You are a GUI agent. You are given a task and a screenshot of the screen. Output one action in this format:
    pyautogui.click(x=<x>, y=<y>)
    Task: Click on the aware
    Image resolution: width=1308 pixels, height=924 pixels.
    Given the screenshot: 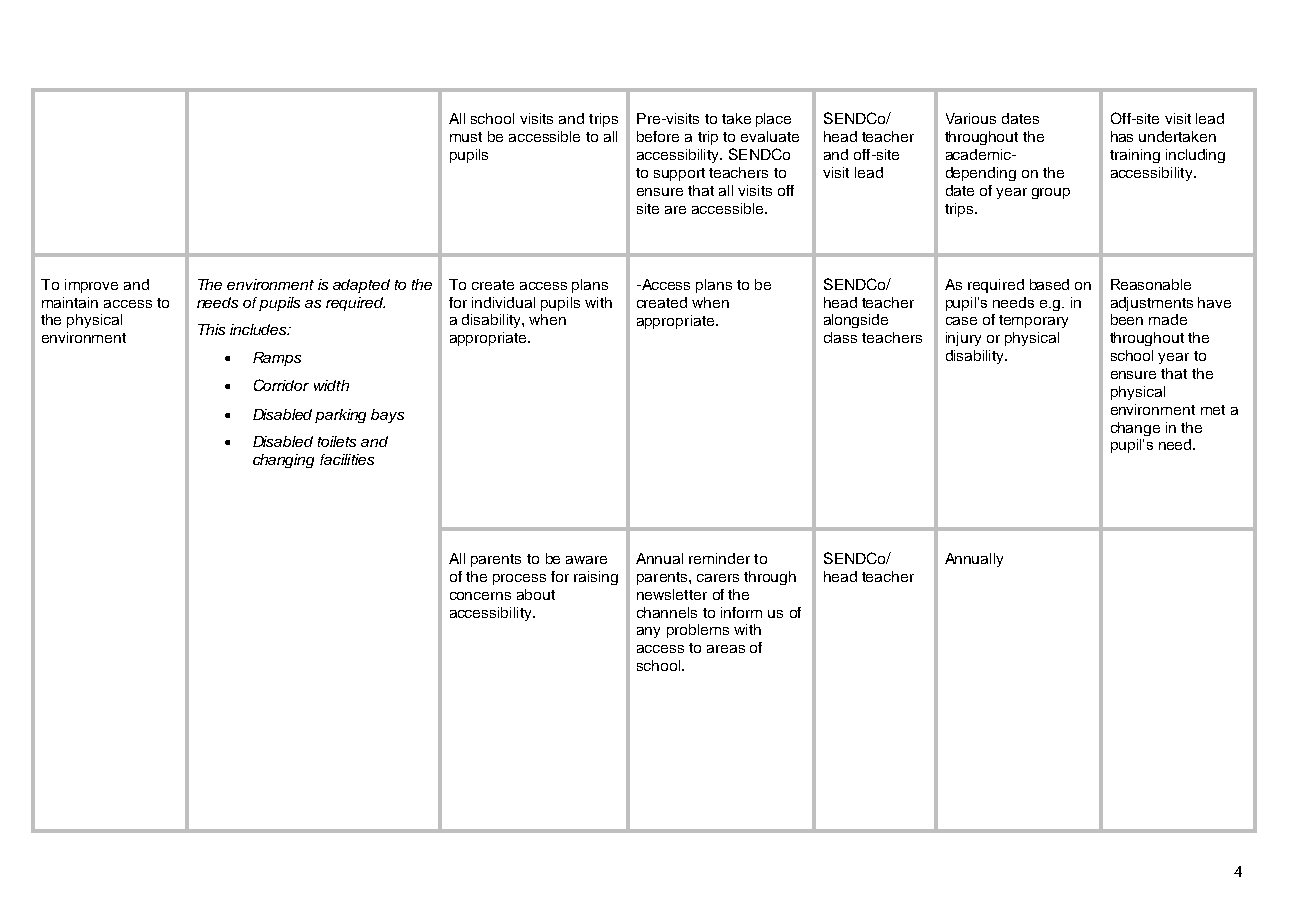 What is the action you would take?
    pyautogui.click(x=586, y=560)
